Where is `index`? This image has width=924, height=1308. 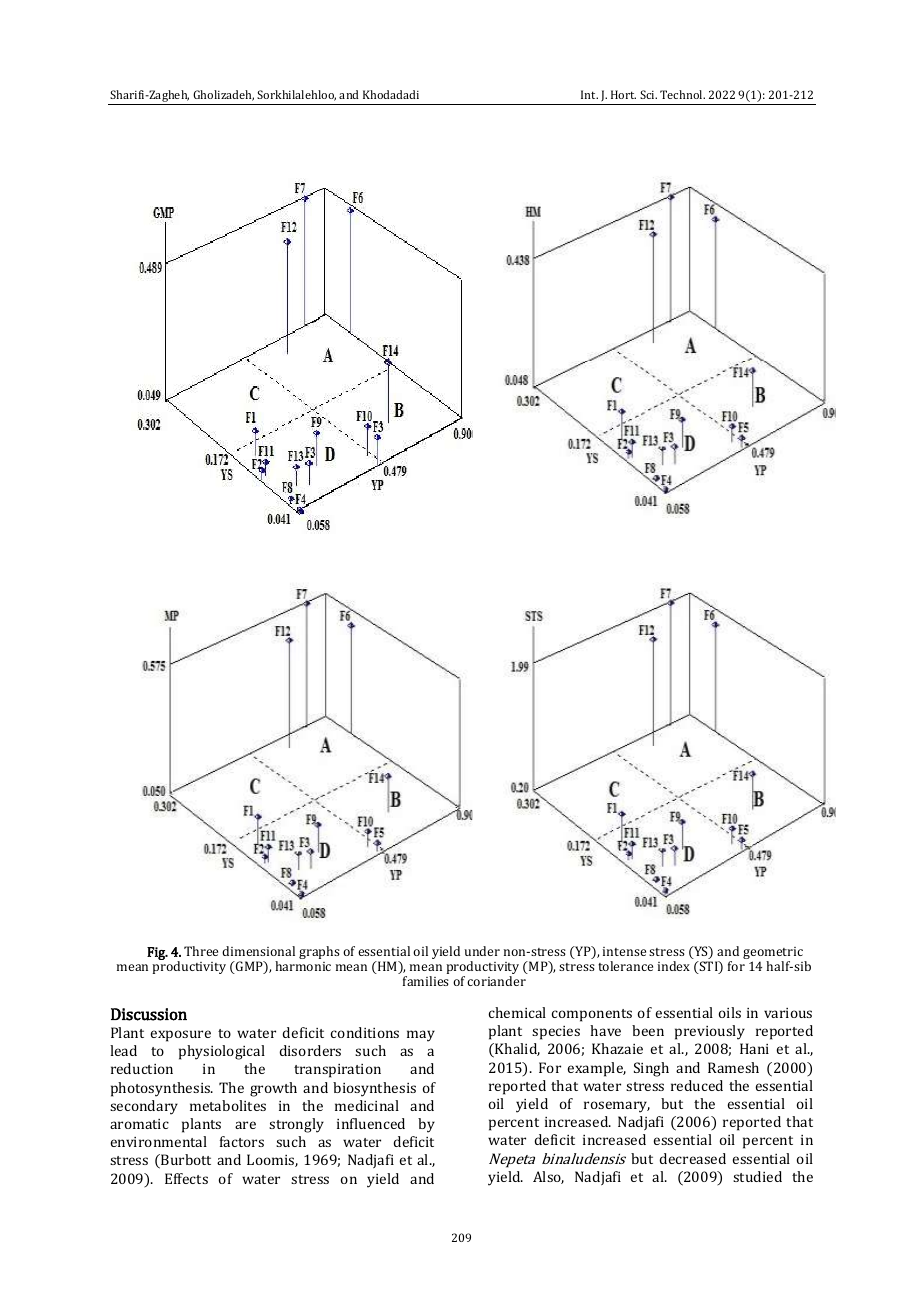 index is located at coordinates (674, 966).
